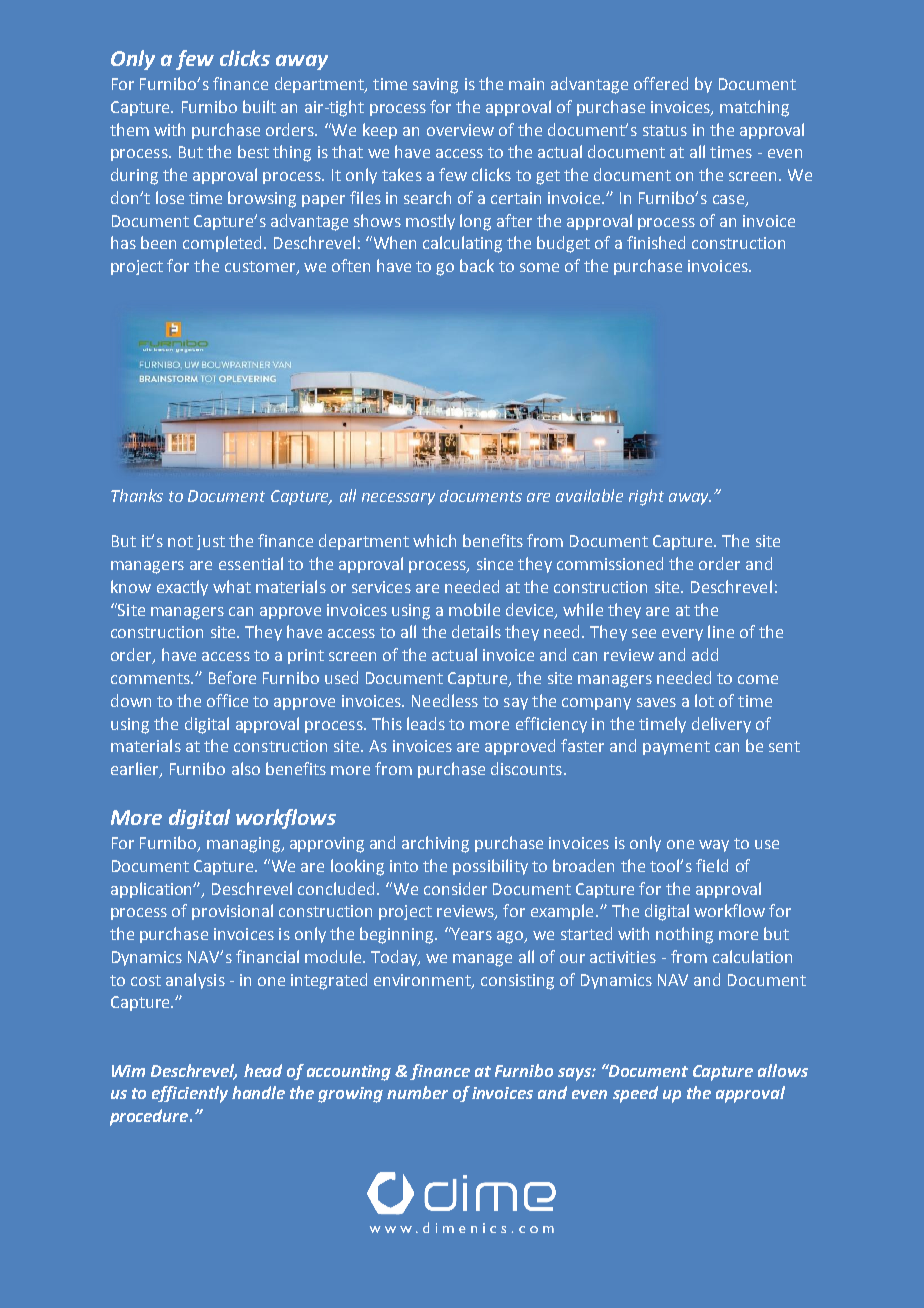 The image size is (924, 1308). Describe the element at coordinates (656, 242) in the screenshot. I see `finished` at that location.
